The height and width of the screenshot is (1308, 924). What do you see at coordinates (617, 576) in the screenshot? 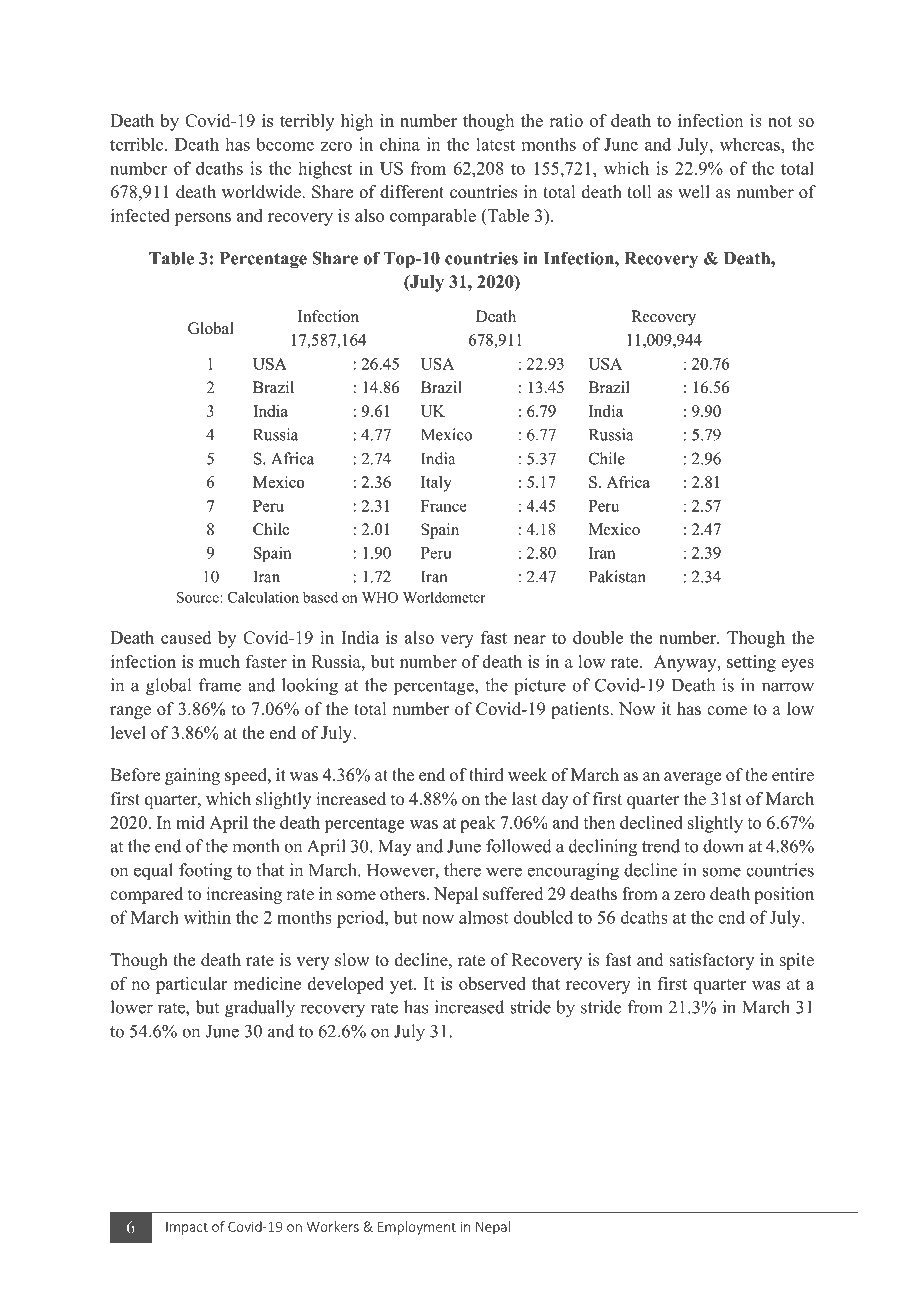
I see `Pakistan` at bounding box center [617, 576].
